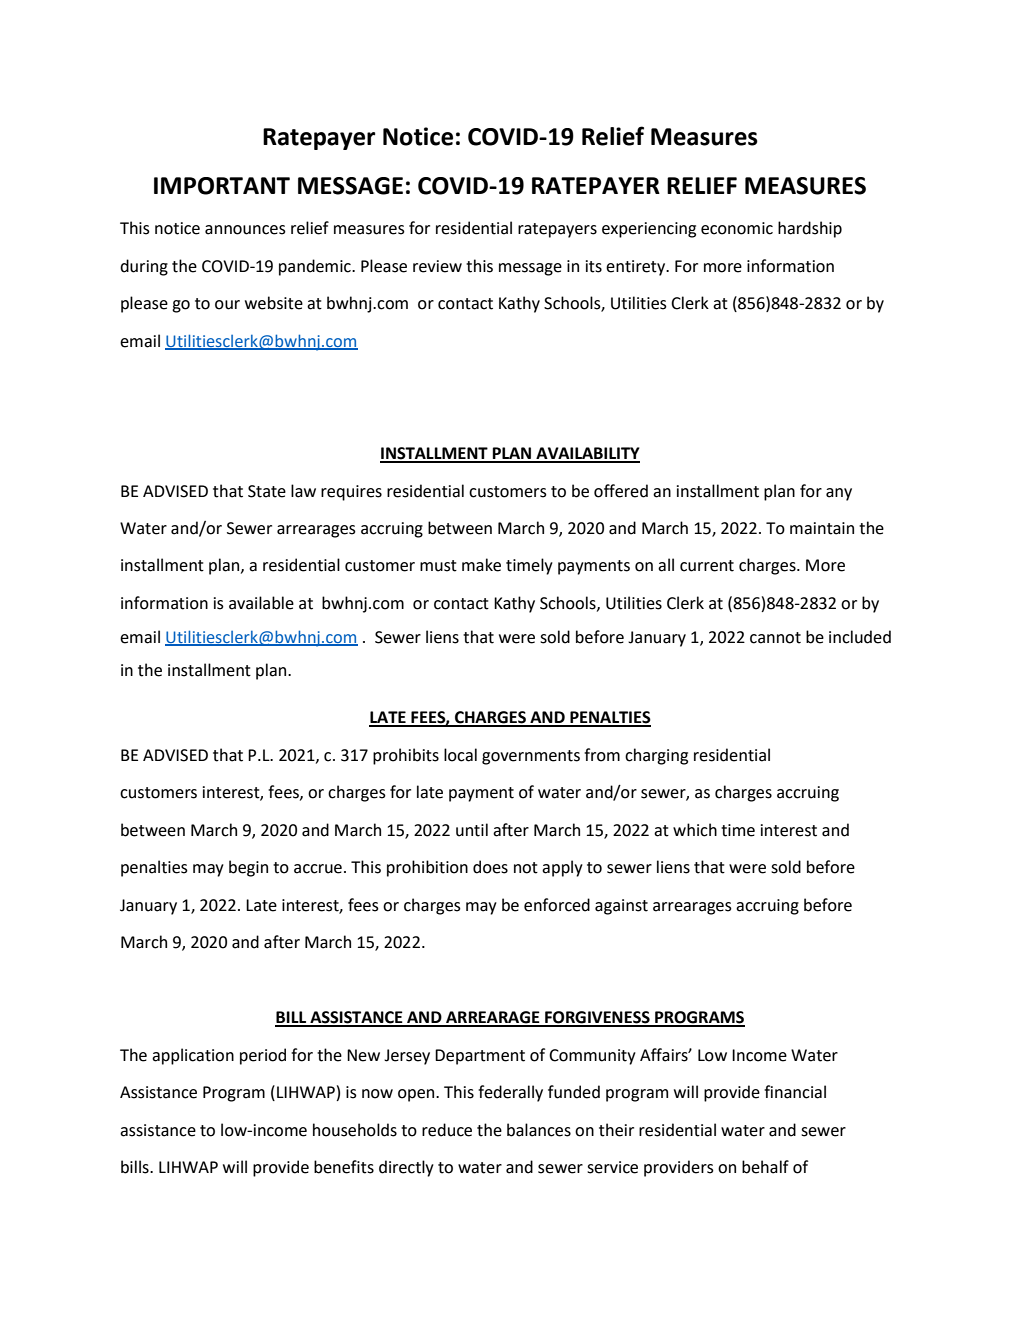  Describe the element at coordinates (261, 603) in the screenshot. I see `available` at that location.
